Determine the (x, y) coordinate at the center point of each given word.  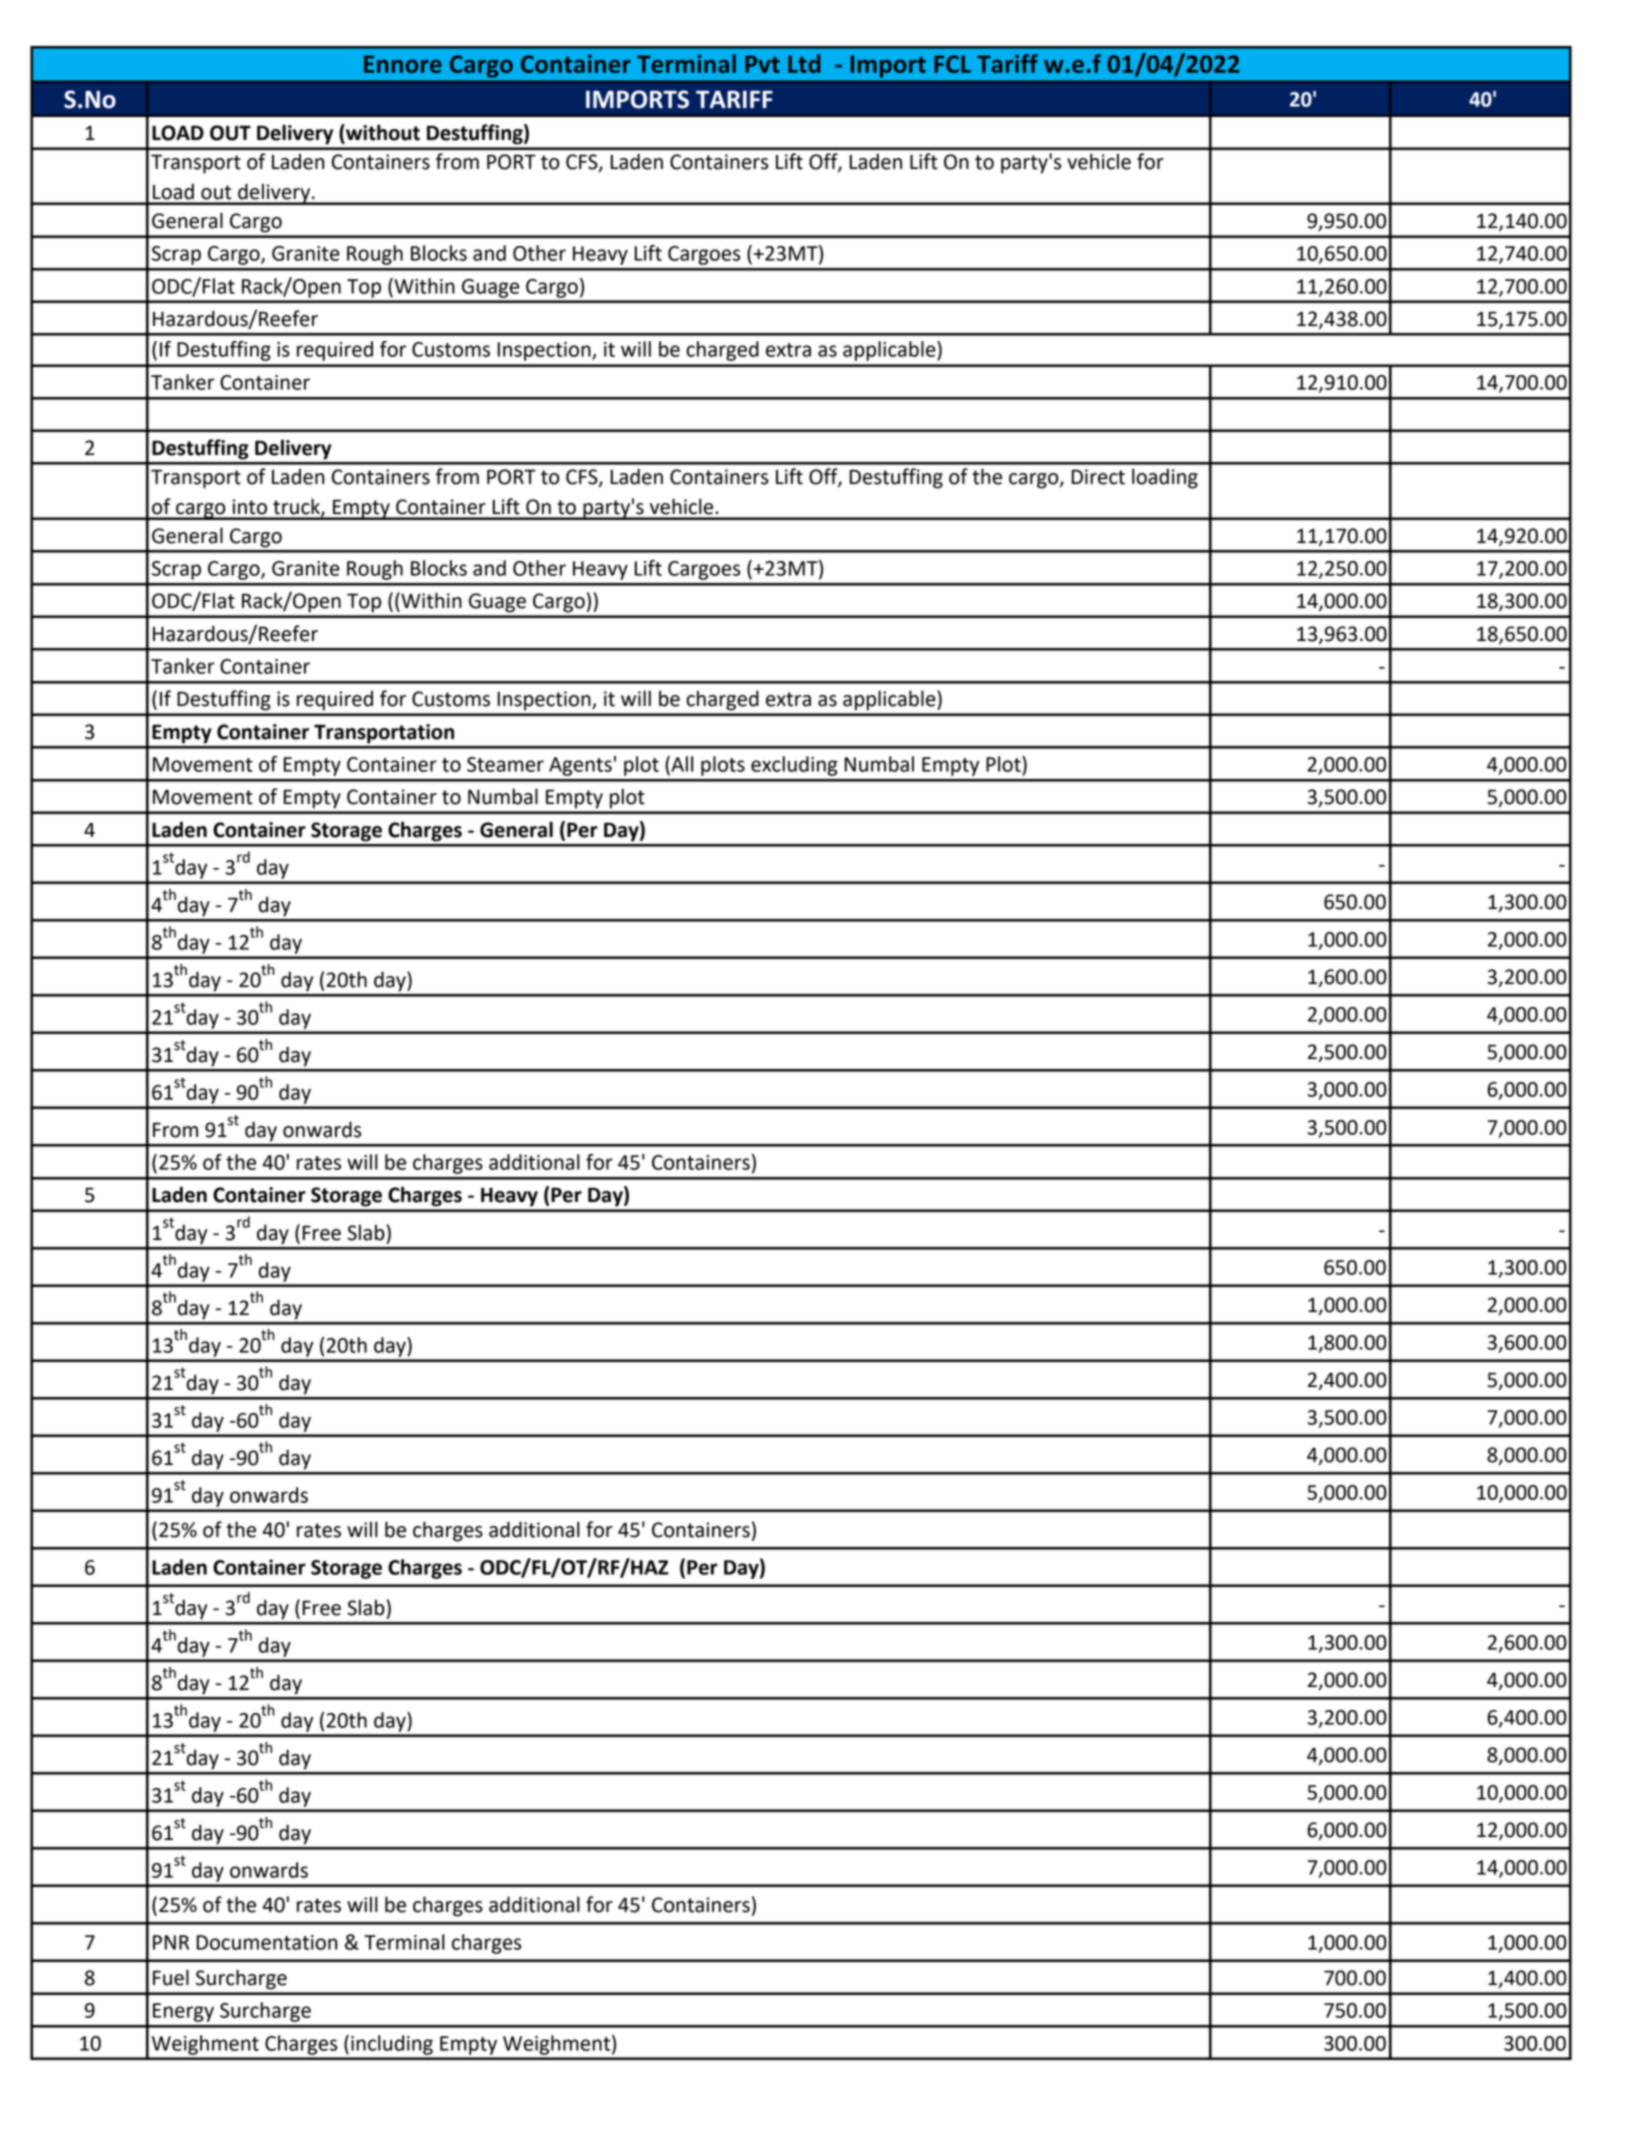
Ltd (804, 63)
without (382, 133)
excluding (794, 766)
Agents (580, 766)
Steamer (505, 764)
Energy (183, 2012)
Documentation (267, 1942)
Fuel (171, 1977)
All (681, 765)
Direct (1098, 477)
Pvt (762, 64)
